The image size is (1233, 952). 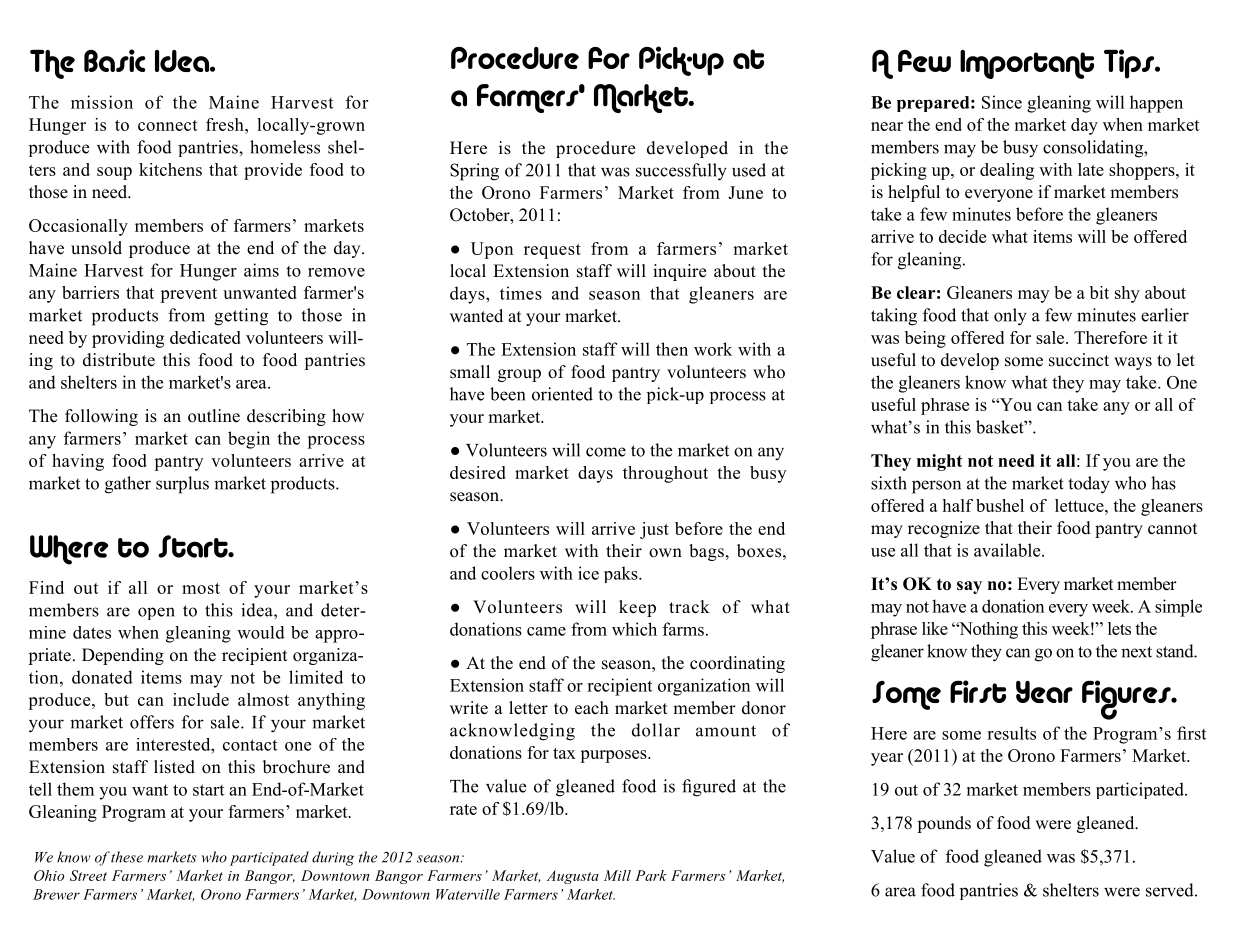 What do you see at coordinates (617, 875) in the screenshot?
I see `Mill` at bounding box center [617, 875].
